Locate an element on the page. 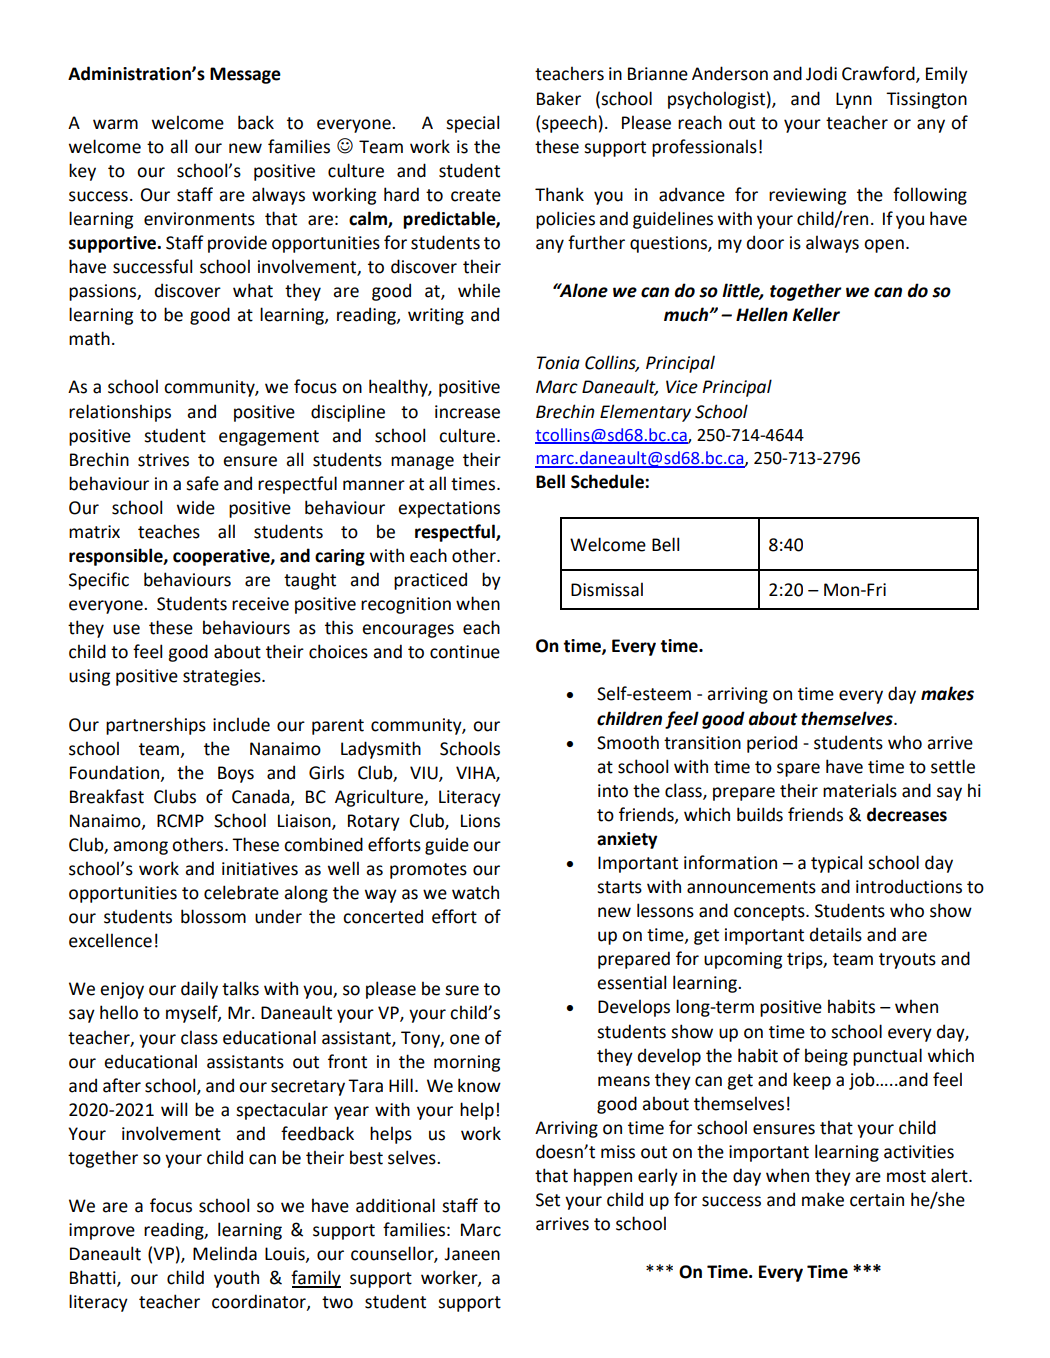 The image size is (1050, 1358). Lynn is located at coordinates (854, 100).
